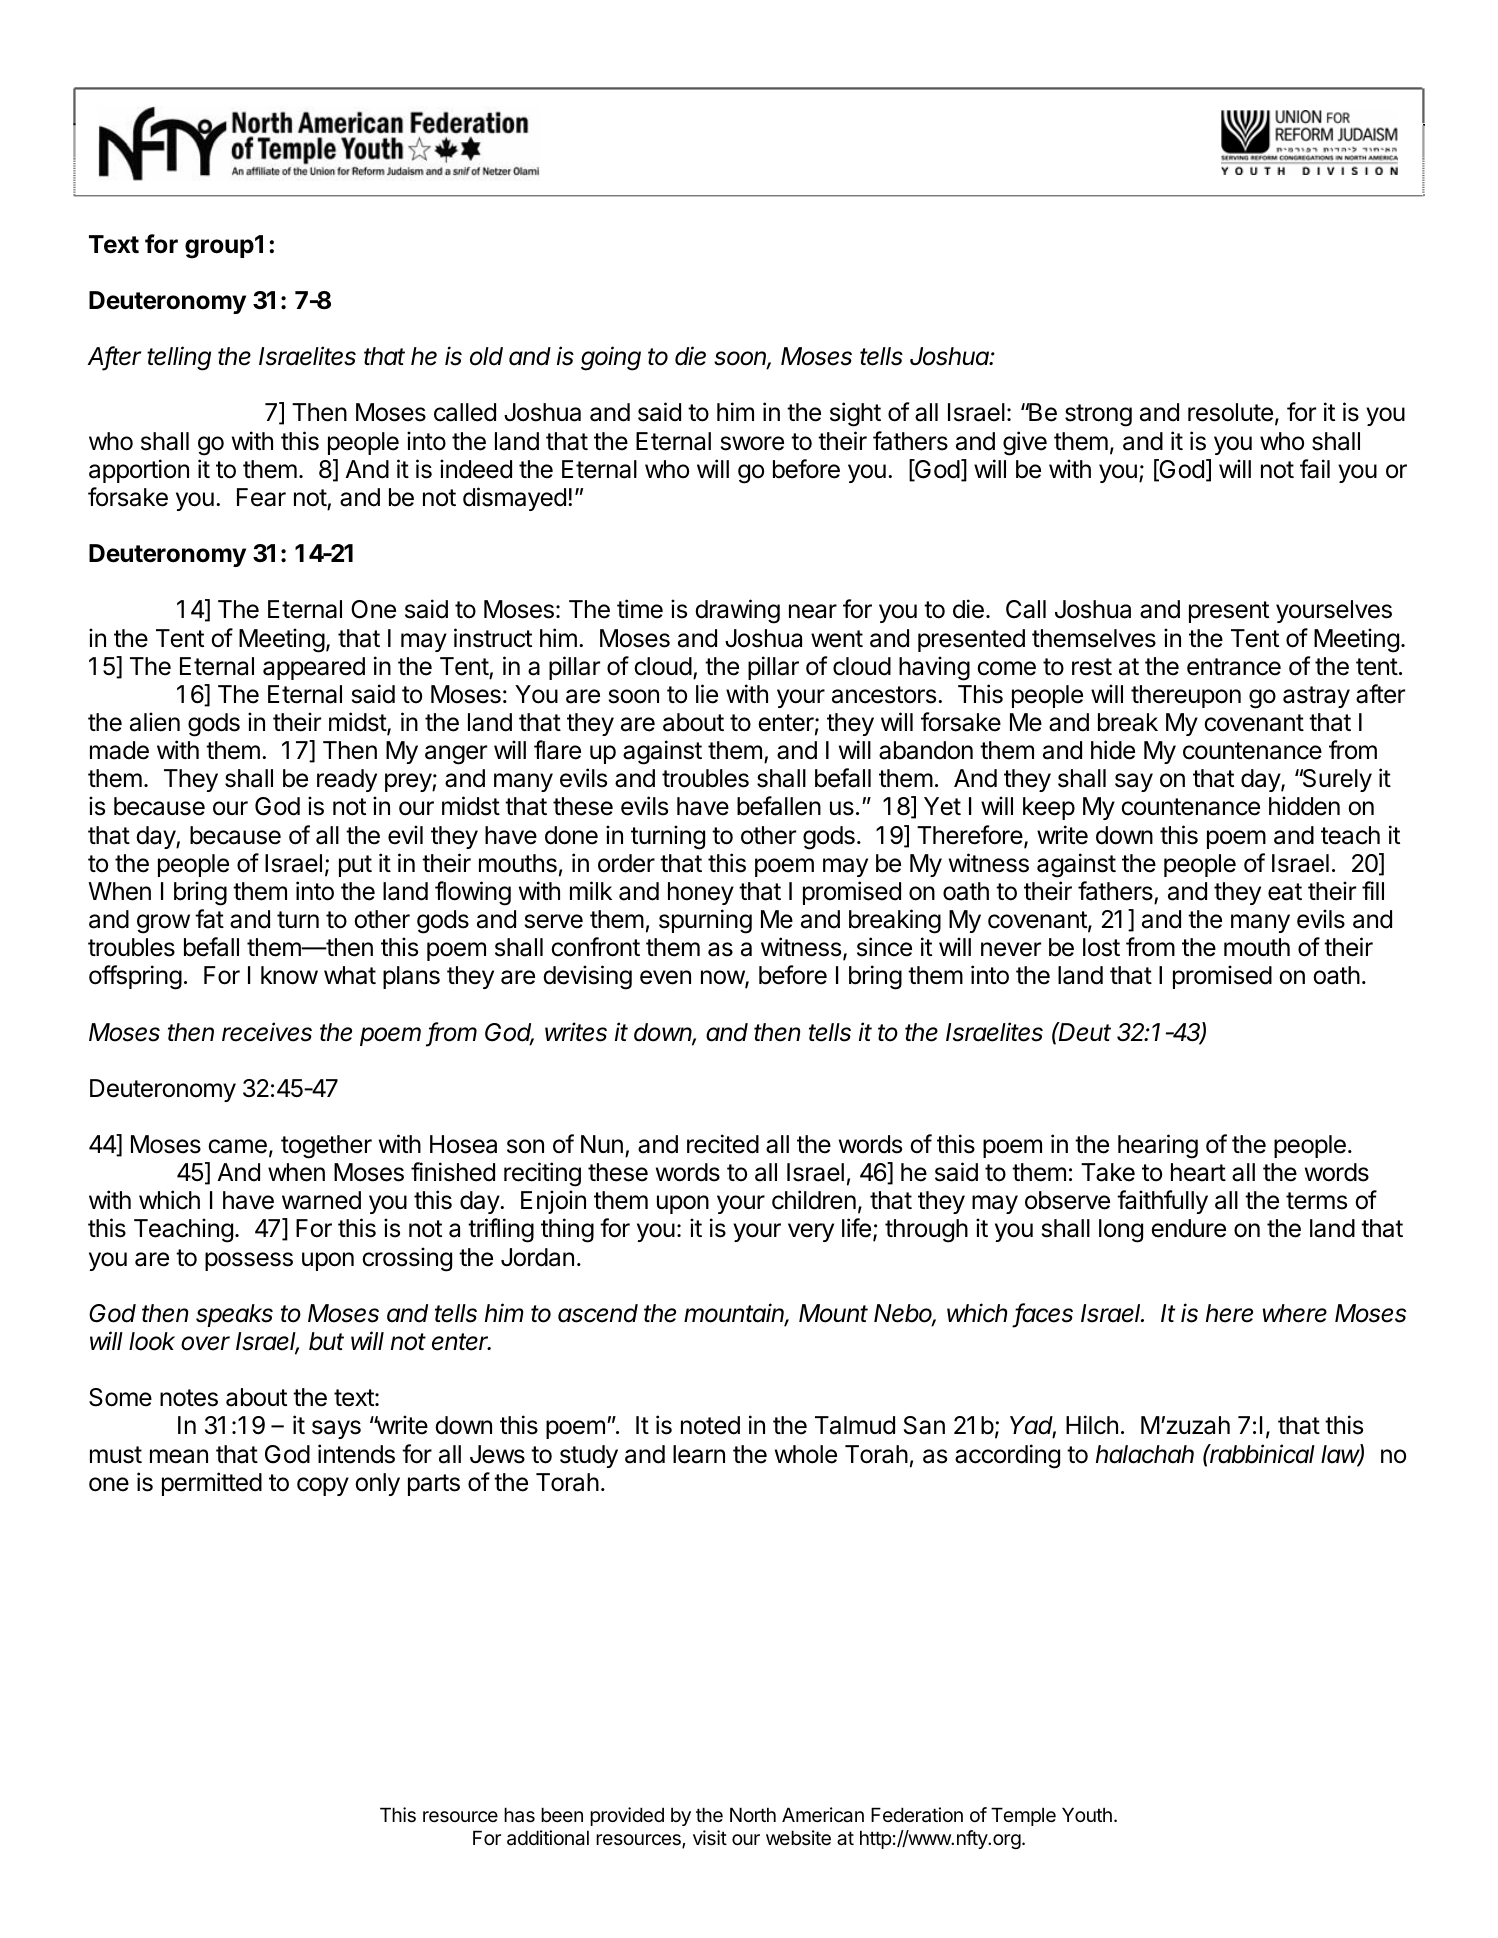 This screenshot has height=1938, width=1498. I want to click on ready, so click(347, 780).
